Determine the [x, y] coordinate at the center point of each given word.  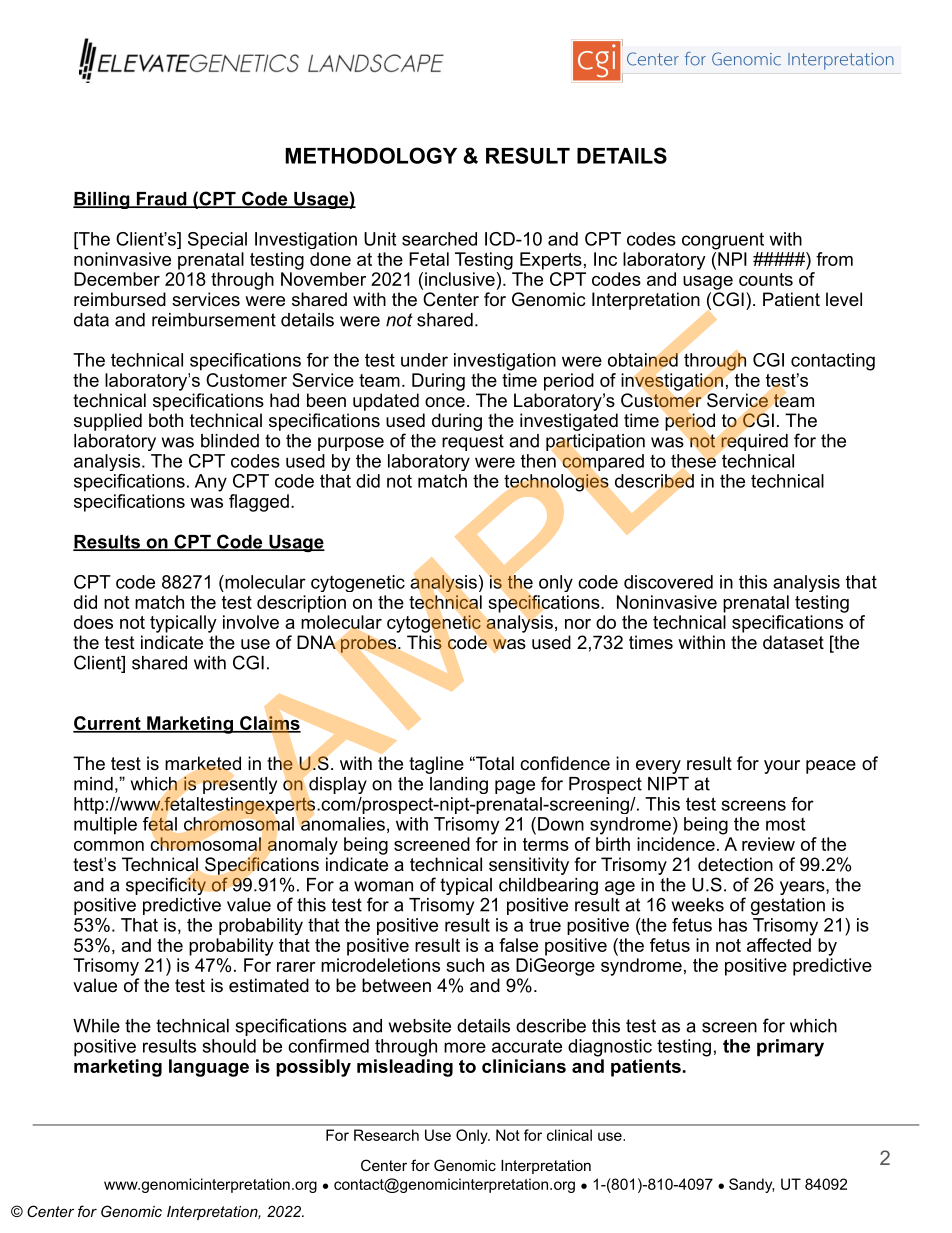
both [166, 420]
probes [370, 644]
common [109, 846]
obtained [644, 360]
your [782, 767]
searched [439, 239]
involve [251, 622]
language [209, 1068]
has [733, 925]
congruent [723, 241]
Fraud [161, 200]
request [473, 442]
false [518, 945]
